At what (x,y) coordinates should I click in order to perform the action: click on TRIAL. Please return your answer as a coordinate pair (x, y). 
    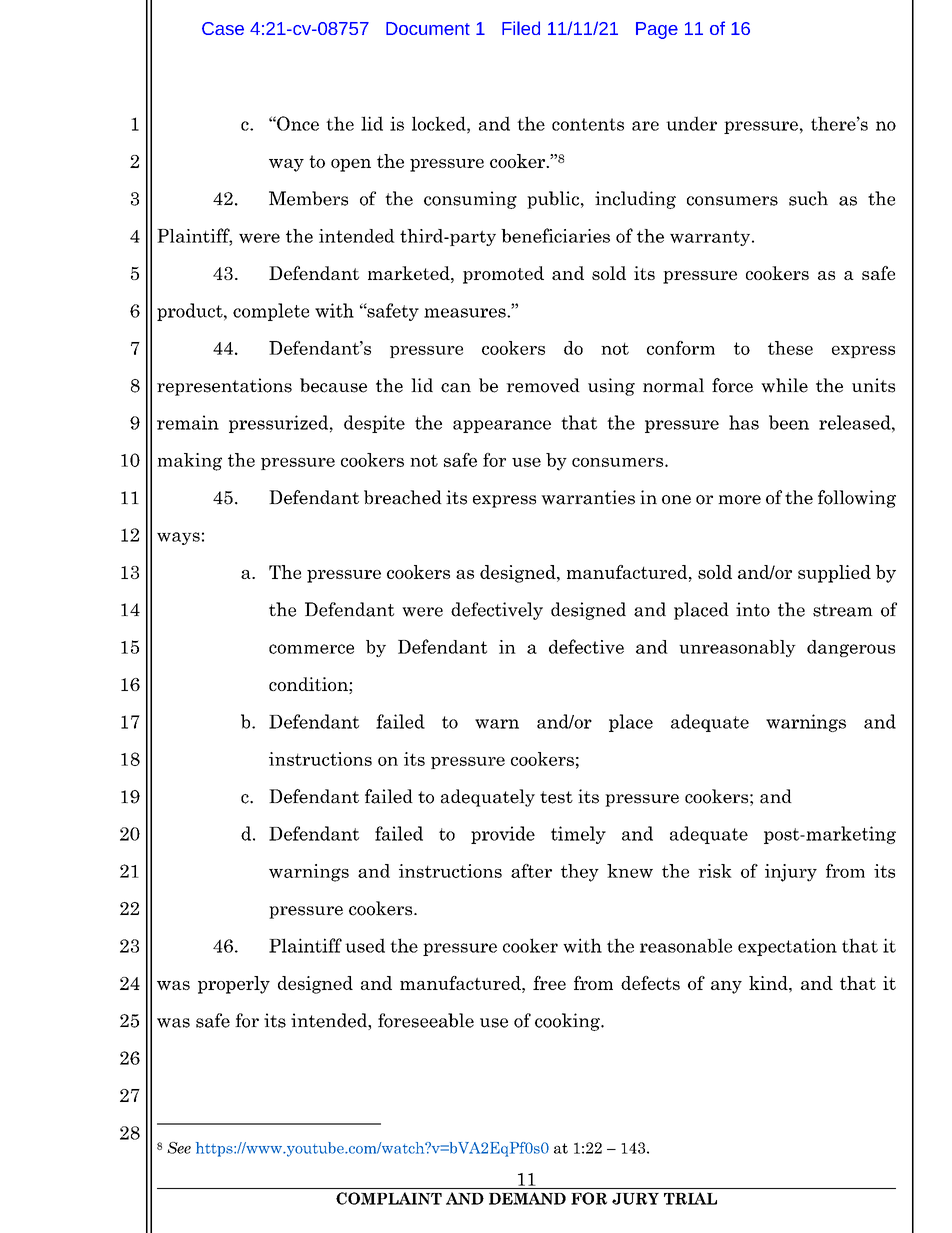
    Looking at the image, I should click on (690, 1198).
